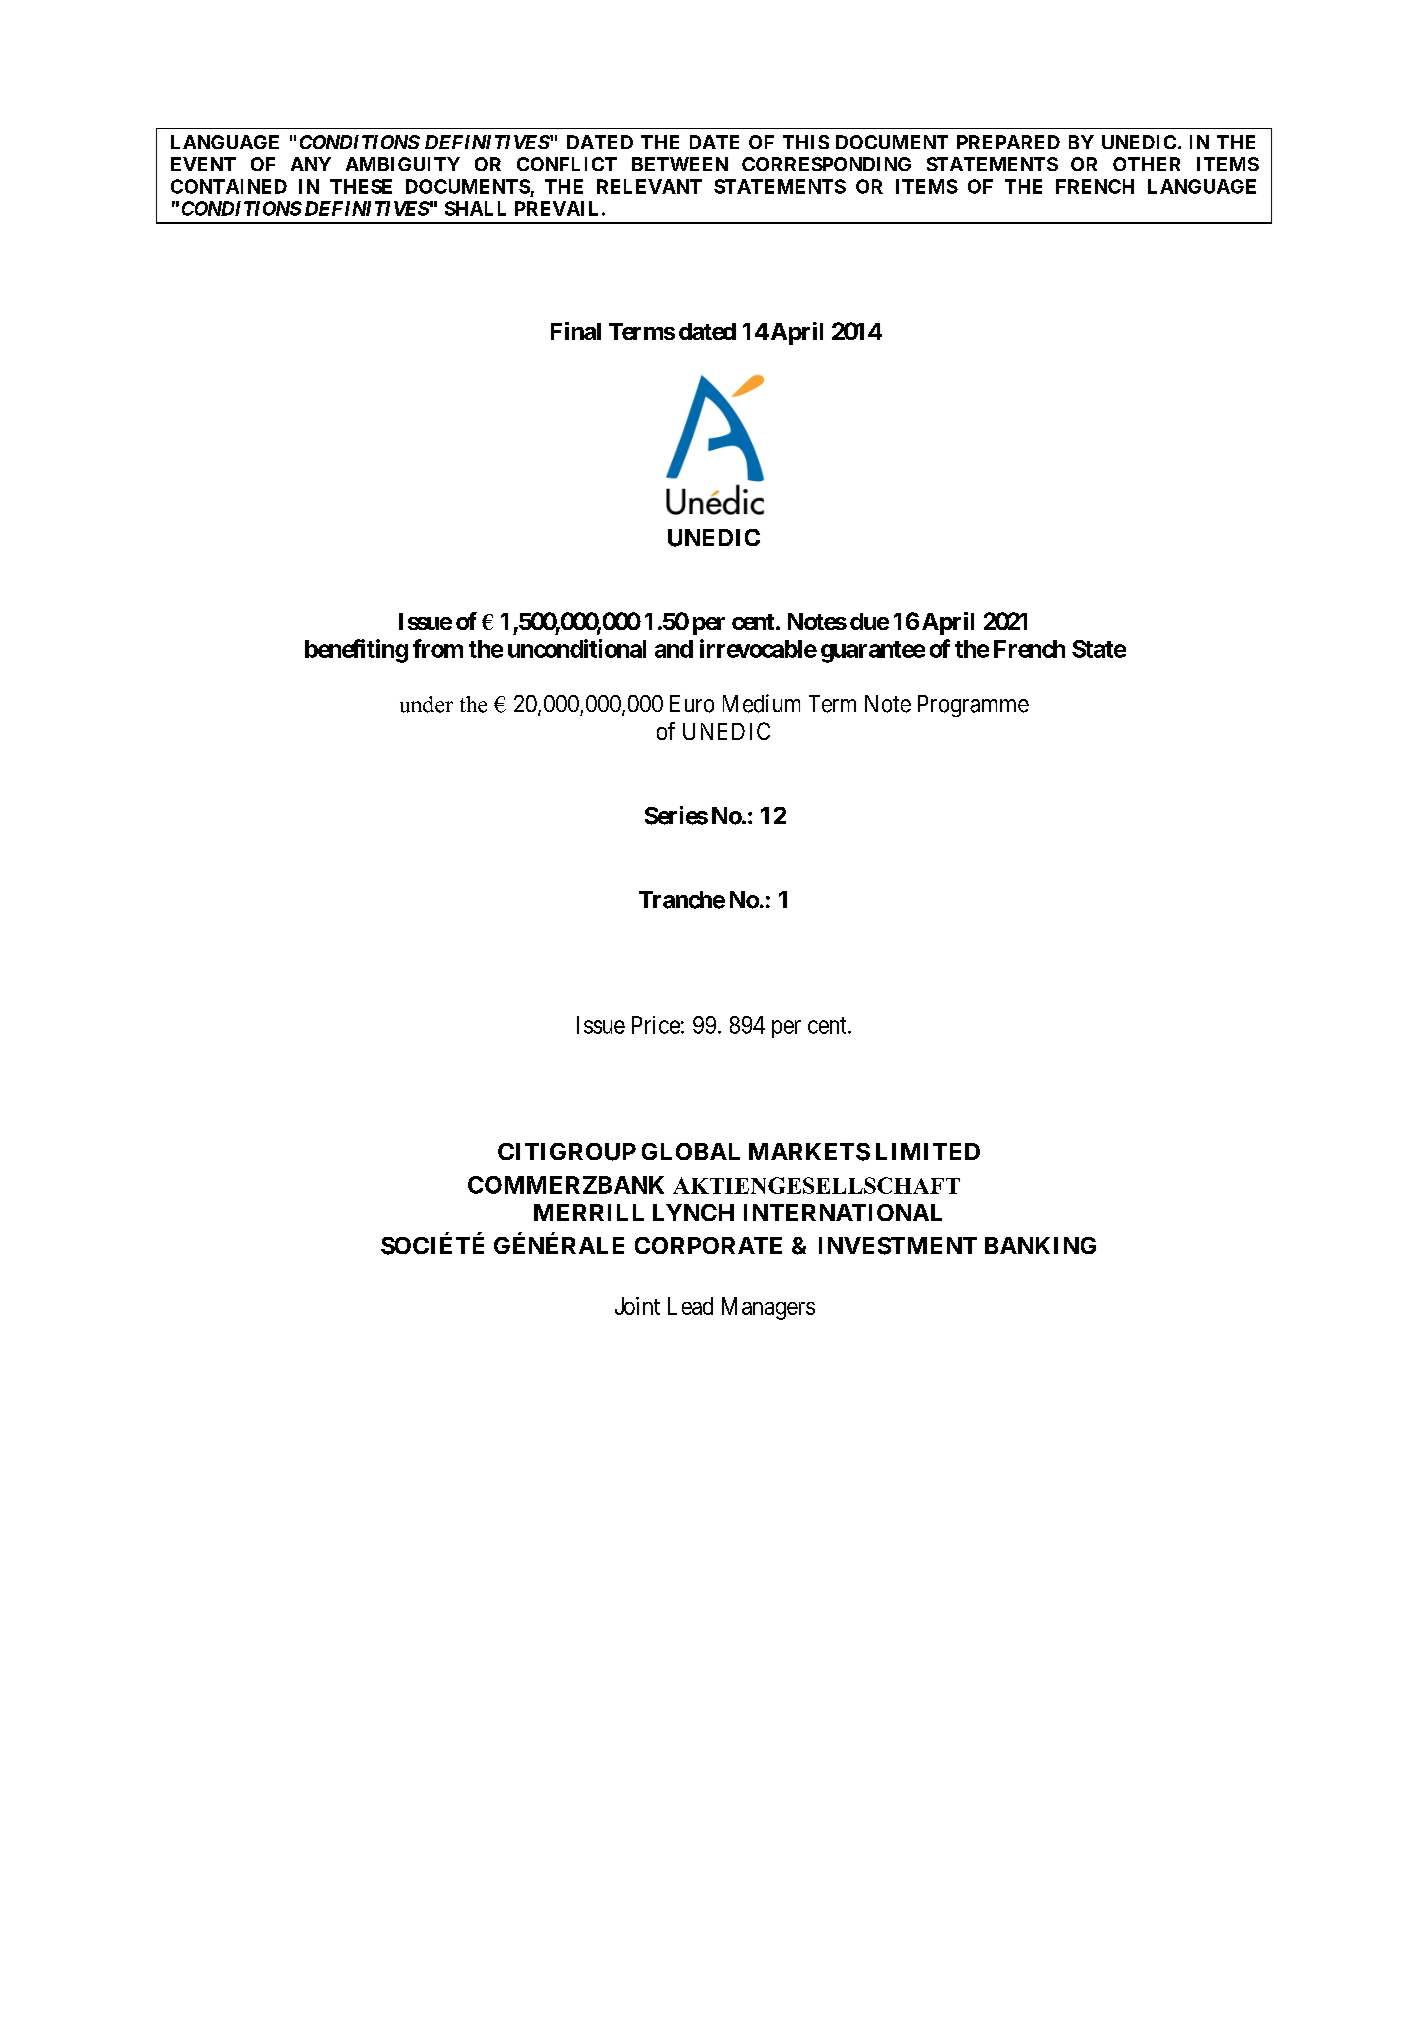 The image size is (1428, 2019). Describe the element at coordinates (690, 1306) in the image. I see `Lead` at that location.
